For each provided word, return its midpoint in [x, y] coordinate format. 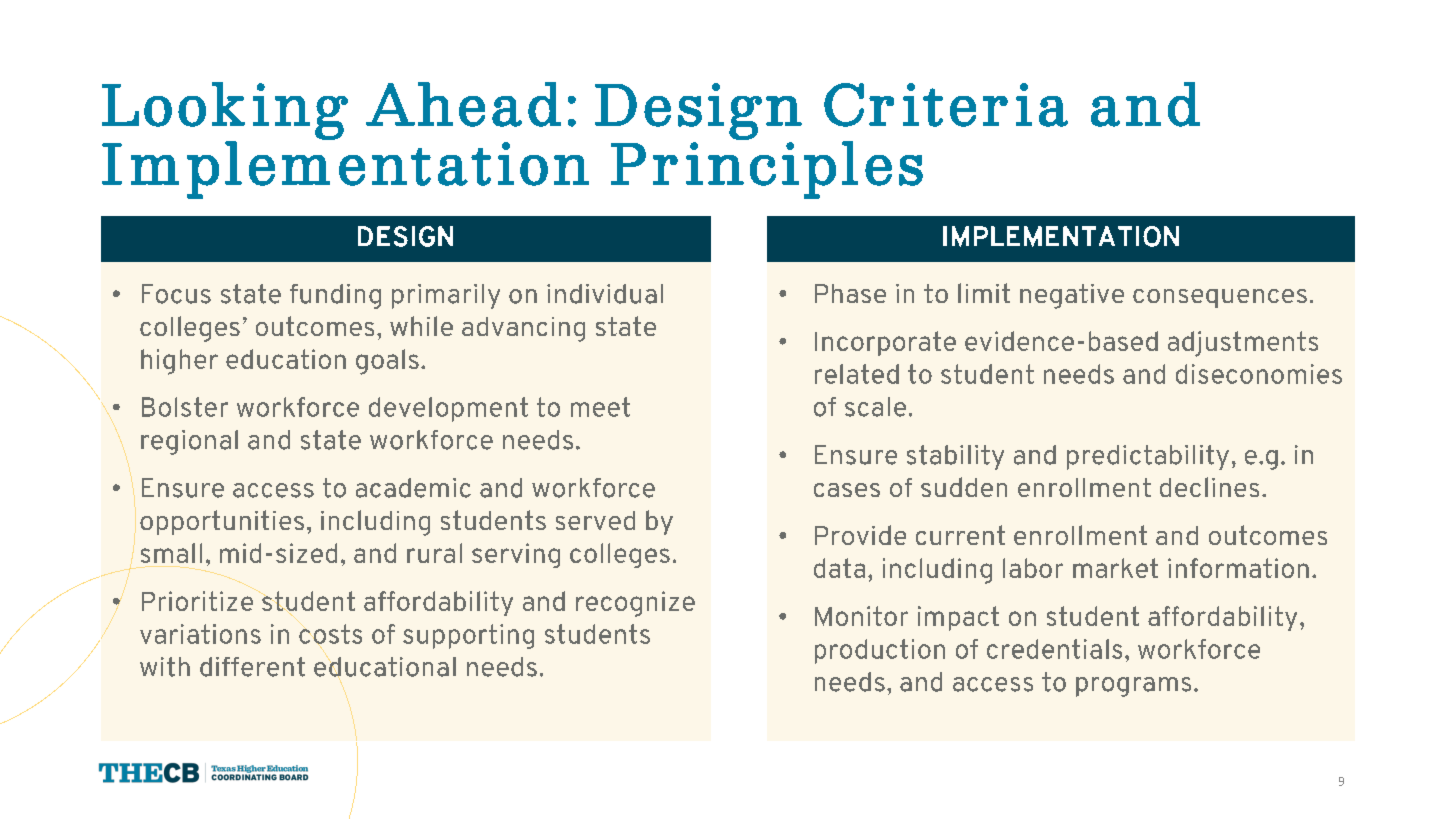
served [595, 520]
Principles [767, 169]
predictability [1148, 457]
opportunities [222, 522]
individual [605, 294]
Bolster [185, 407]
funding [335, 296]
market [1115, 568]
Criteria [946, 105]
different [252, 667]
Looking [225, 112]
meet [600, 407]
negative [1072, 296]
